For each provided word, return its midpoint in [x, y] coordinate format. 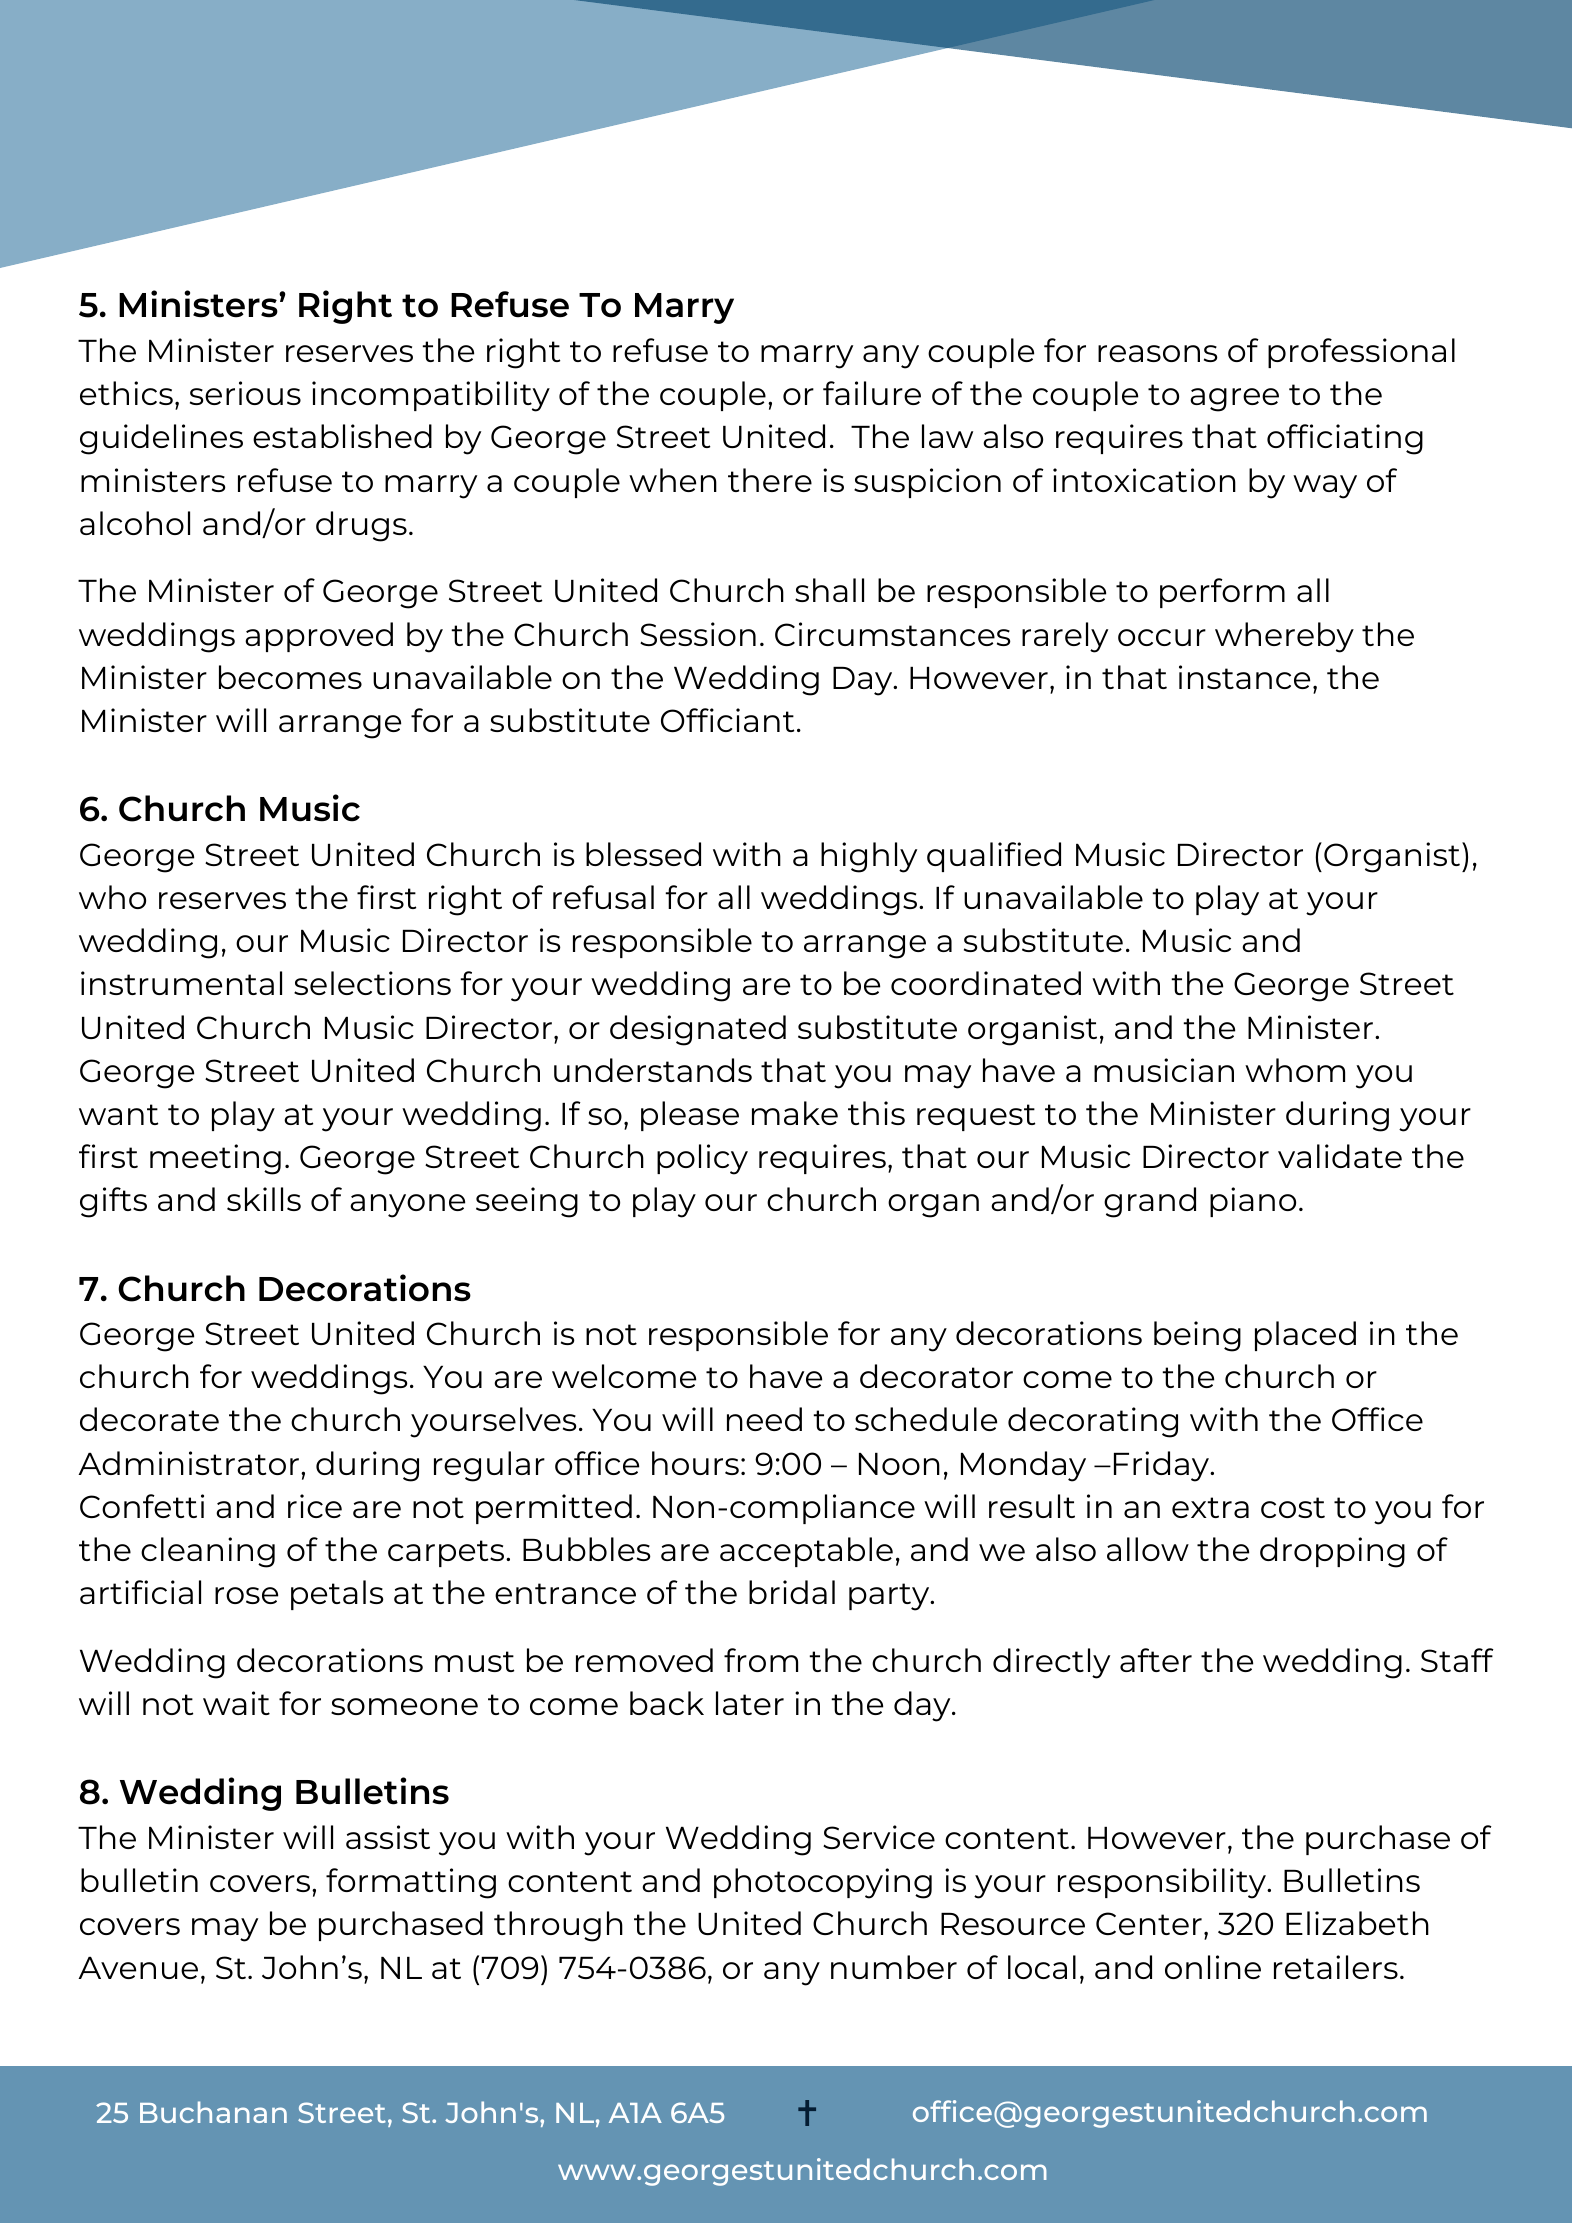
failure [872, 393]
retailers [1336, 1967]
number [894, 1967]
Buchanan [213, 2112]
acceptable [806, 1552]
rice [315, 1506]
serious [245, 393]
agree [1234, 400]
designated [698, 1030]
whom [1295, 1070]
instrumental [181, 983]
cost [1293, 1507]
